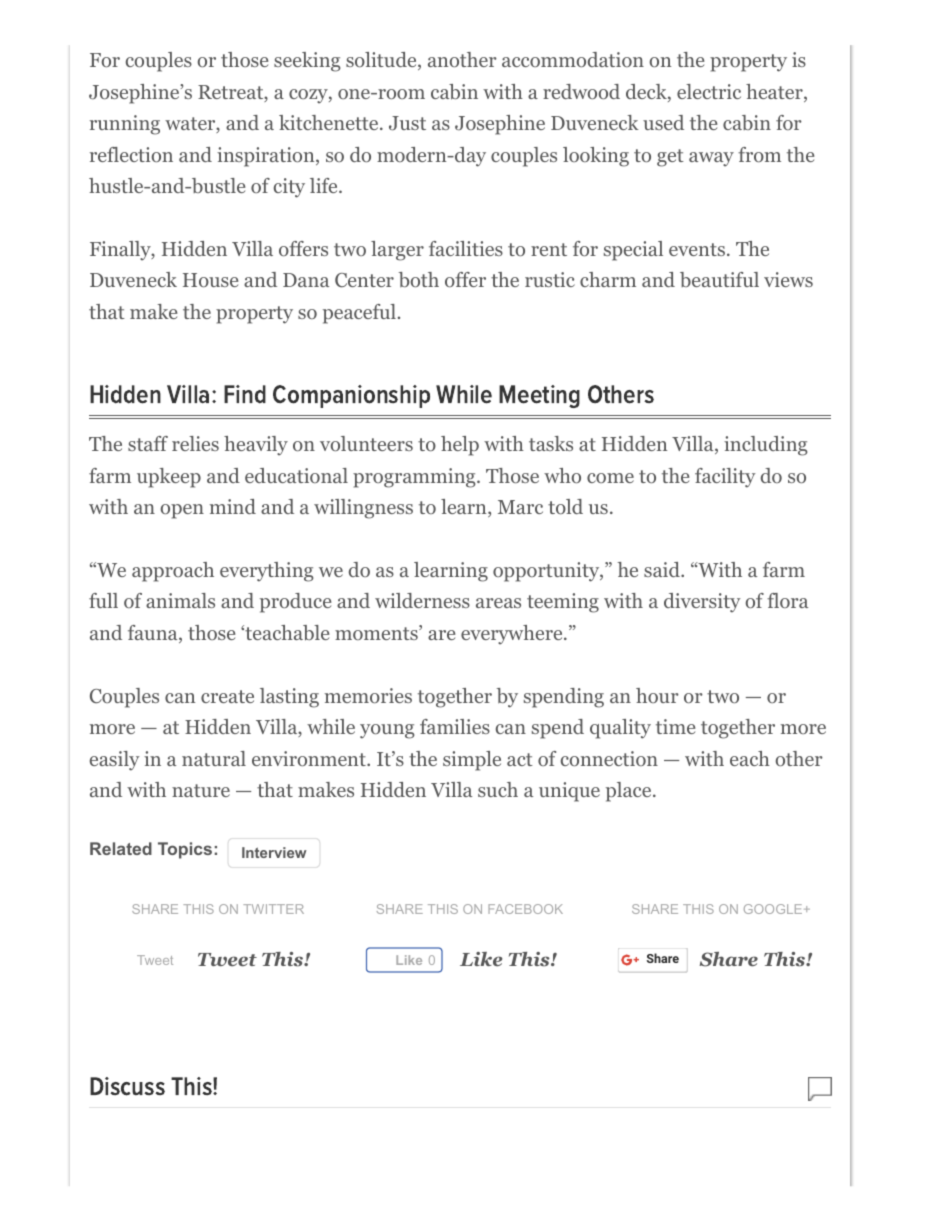 The height and width of the page is (1232, 952). What do you see at coordinates (773, 909) in the page?
I see `GOOGLE` at bounding box center [773, 909].
